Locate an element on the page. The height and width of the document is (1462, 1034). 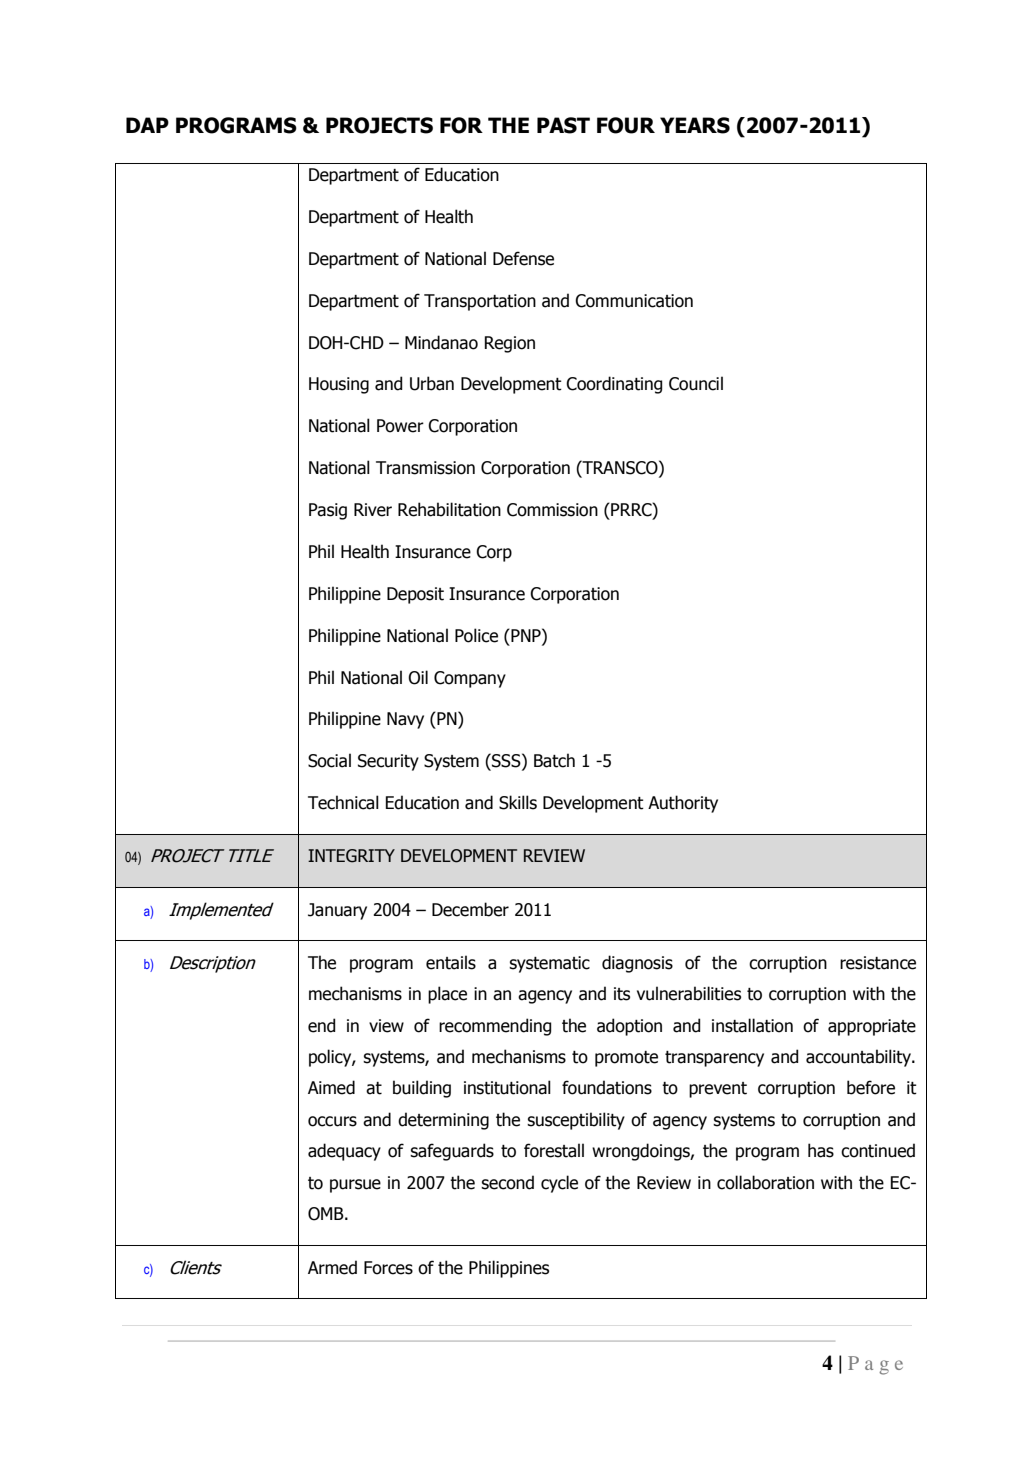
Armed is located at coordinates (332, 1267).
